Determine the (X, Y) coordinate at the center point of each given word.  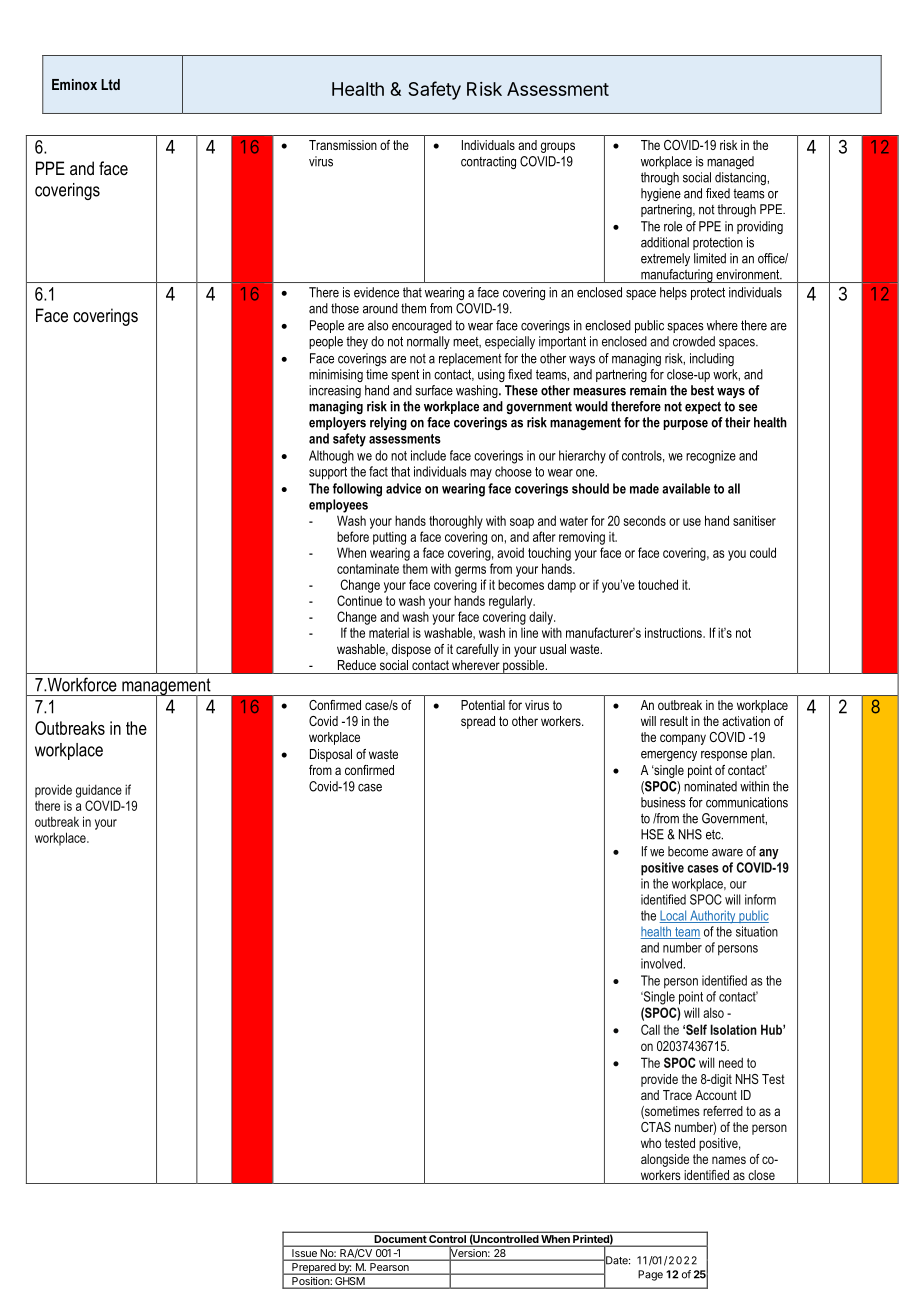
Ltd (110, 84)
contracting (488, 162)
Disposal (331, 755)
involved (661, 963)
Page (650, 1275)
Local (674, 916)
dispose (411, 650)
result (674, 721)
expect (703, 407)
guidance (99, 791)
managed (730, 162)
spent (405, 375)
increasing (335, 391)
